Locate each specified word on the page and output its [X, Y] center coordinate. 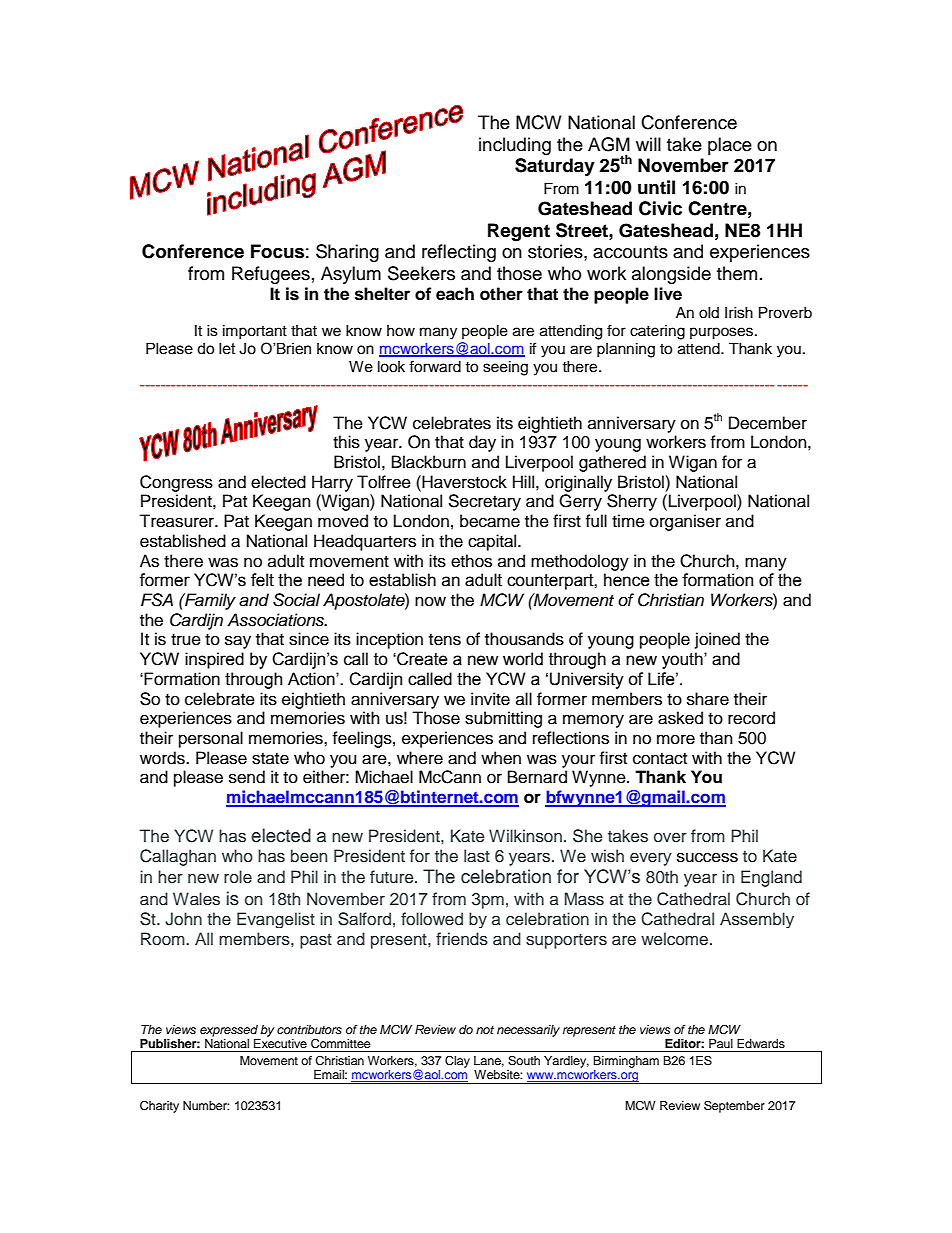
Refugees [271, 275]
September [734, 1106]
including [515, 146]
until [656, 187]
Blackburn [429, 462]
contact [660, 759]
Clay [457, 1062]
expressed [229, 1031]
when [501, 758]
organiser [685, 522]
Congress [176, 483]
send [247, 777]
